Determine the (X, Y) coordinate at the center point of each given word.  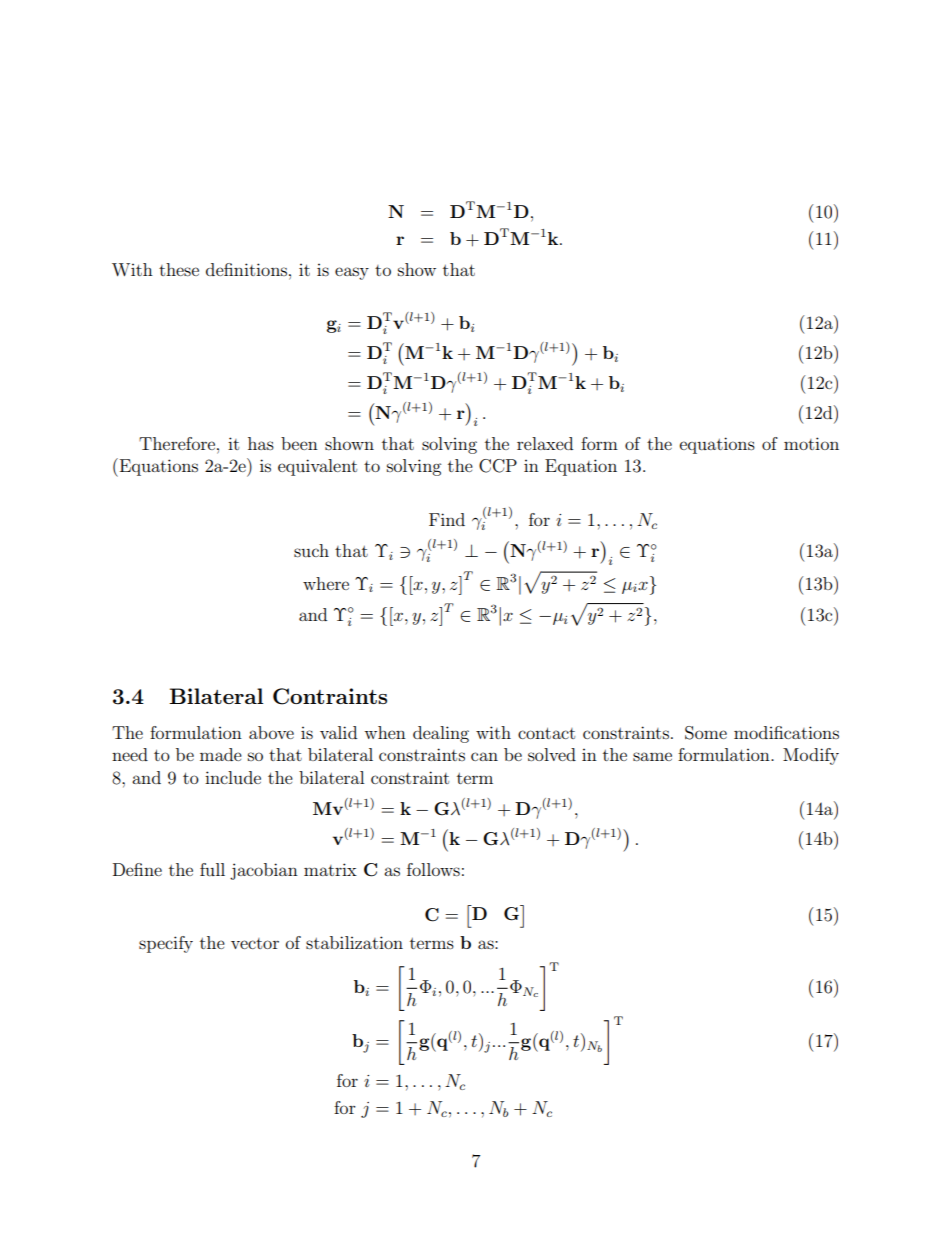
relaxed (545, 443)
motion (811, 443)
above (271, 732)
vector (255, 943)
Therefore (178, 443)
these (179, 269)
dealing (441, 734)
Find (447, 519)
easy (352, 273)
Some (706, 733)
